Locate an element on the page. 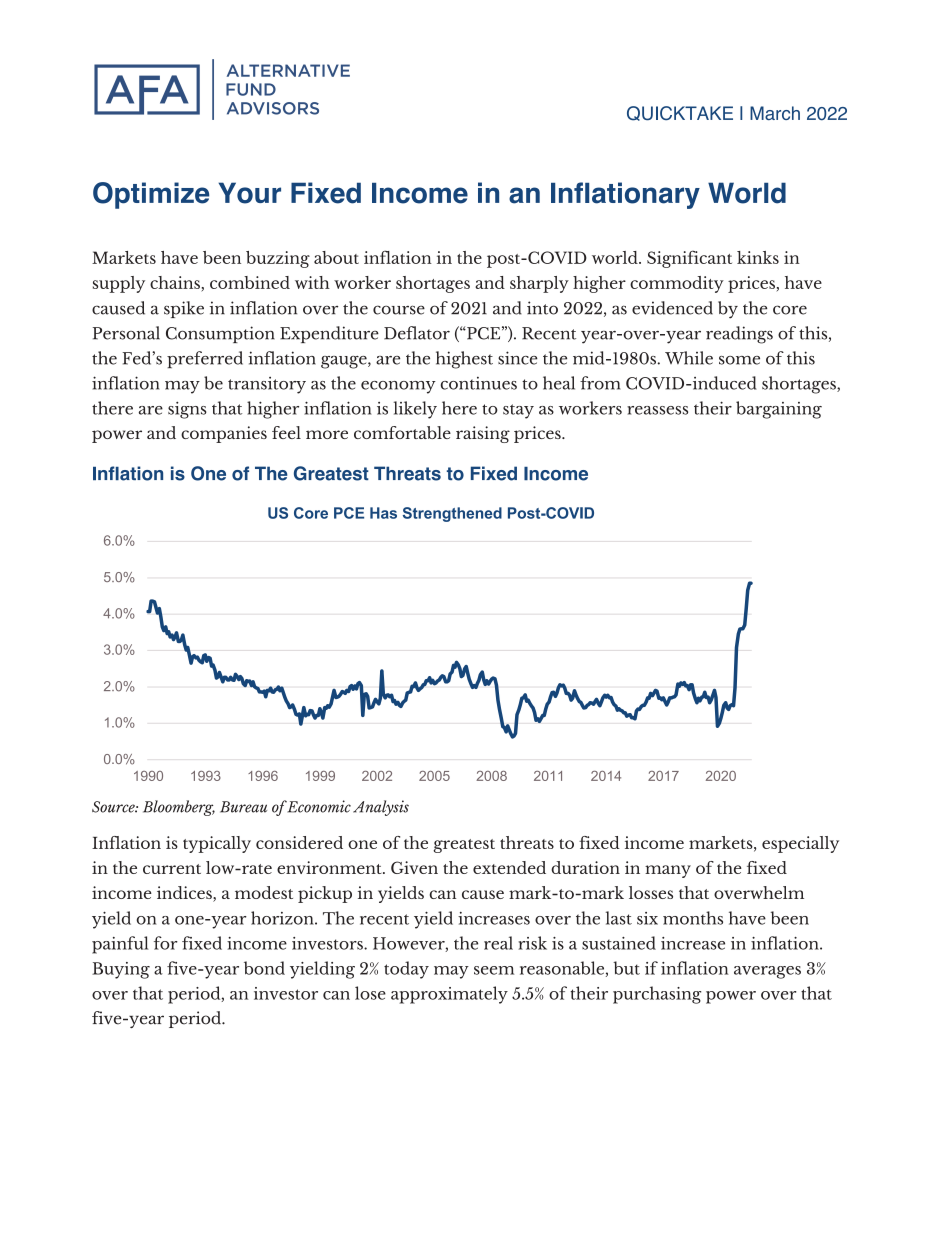 Image resolution: width=952 pixels, height=1233 pixels. reassess is located at coordinates (657, 410).
